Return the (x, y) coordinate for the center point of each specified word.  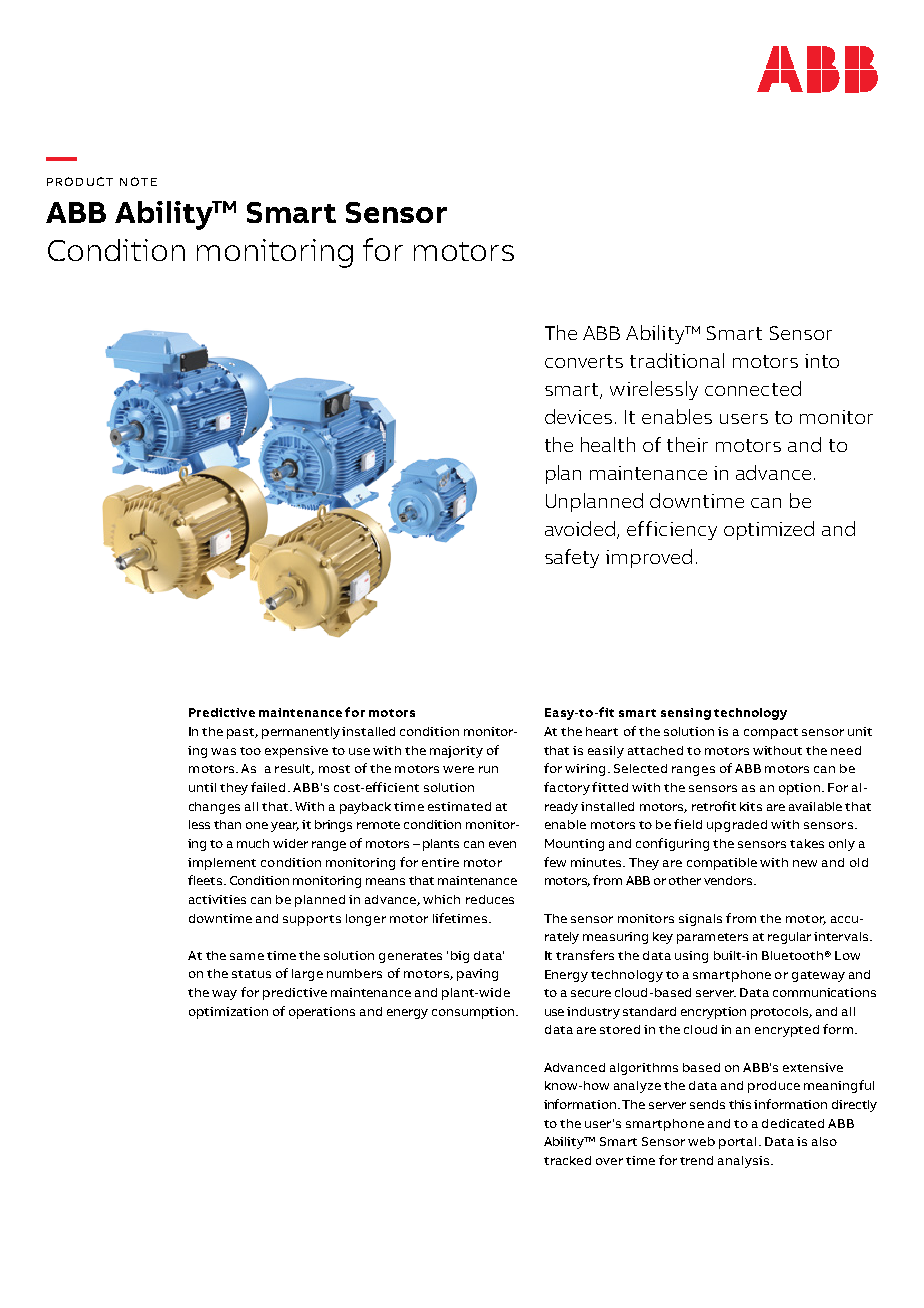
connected (753, 388)
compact (771, 733)
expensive (296, 752)
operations (322, 1013)
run (488, 769)
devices (578, 416)
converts (584, 361)
